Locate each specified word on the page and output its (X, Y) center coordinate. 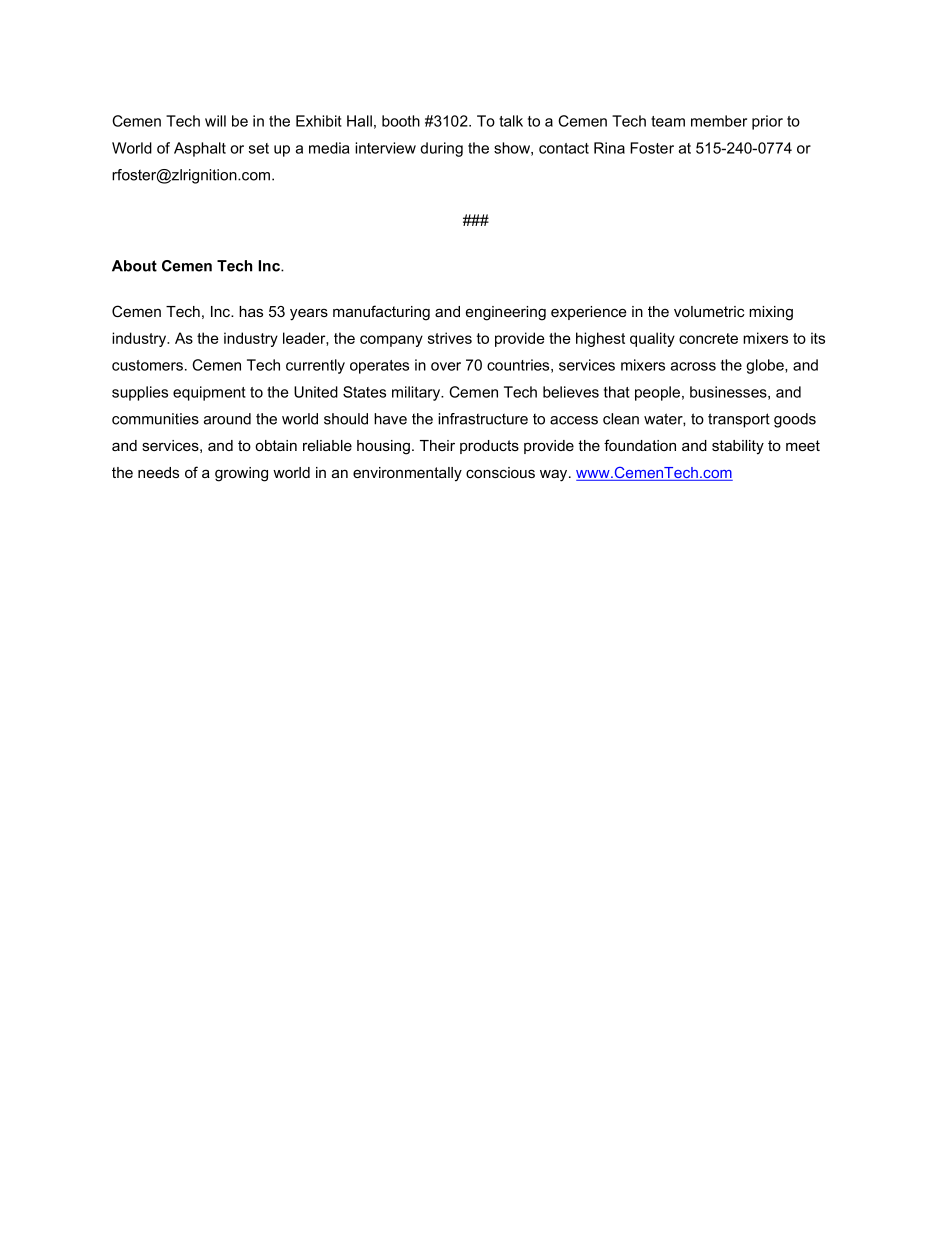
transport (739, 420)
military (417, 393)
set (259, 148)
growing (241, 474)
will (215, 121)
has (251, 311)
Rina (609, 148)
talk (511, 121)
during (441, 149)
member (719, 121)
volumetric (709, 311)
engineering (506, 313)
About (134, 266)
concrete (708, 338)
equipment (209, 393)
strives (450, 338)
